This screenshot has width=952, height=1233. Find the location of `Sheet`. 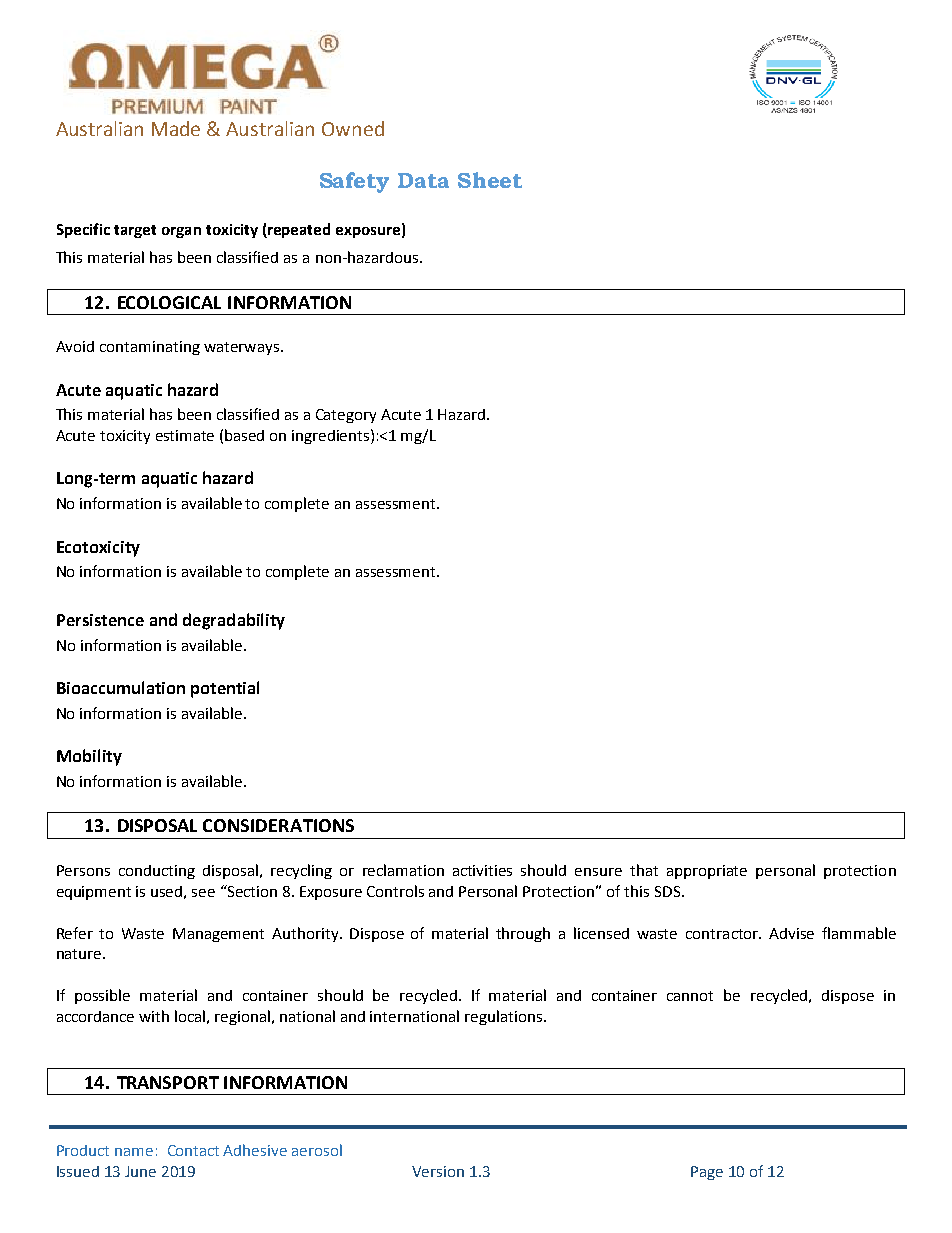

Sheet is located at coordinates (490, 180).
